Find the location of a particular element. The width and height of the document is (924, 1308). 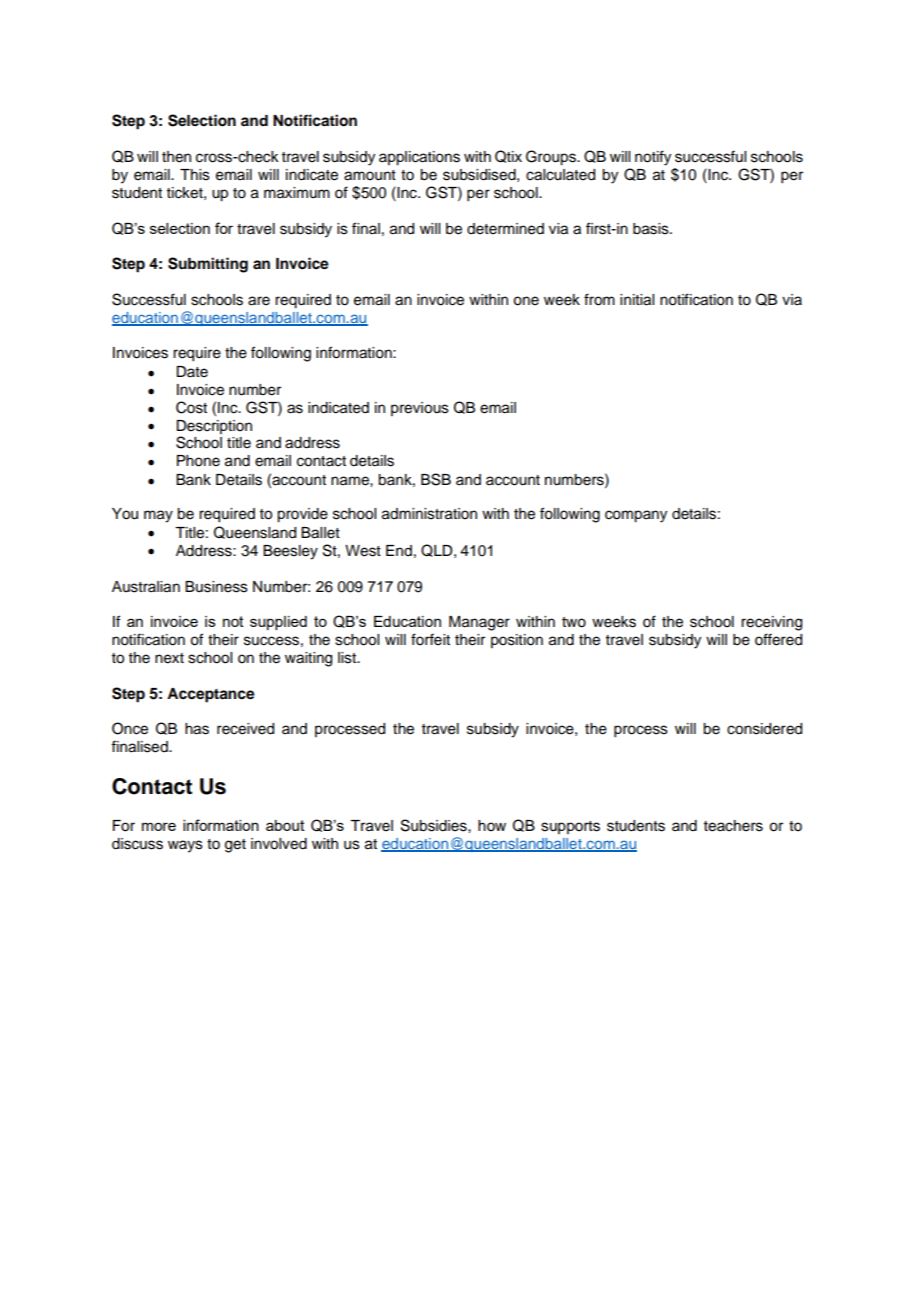

administration is located at coordinates (429, 514).
